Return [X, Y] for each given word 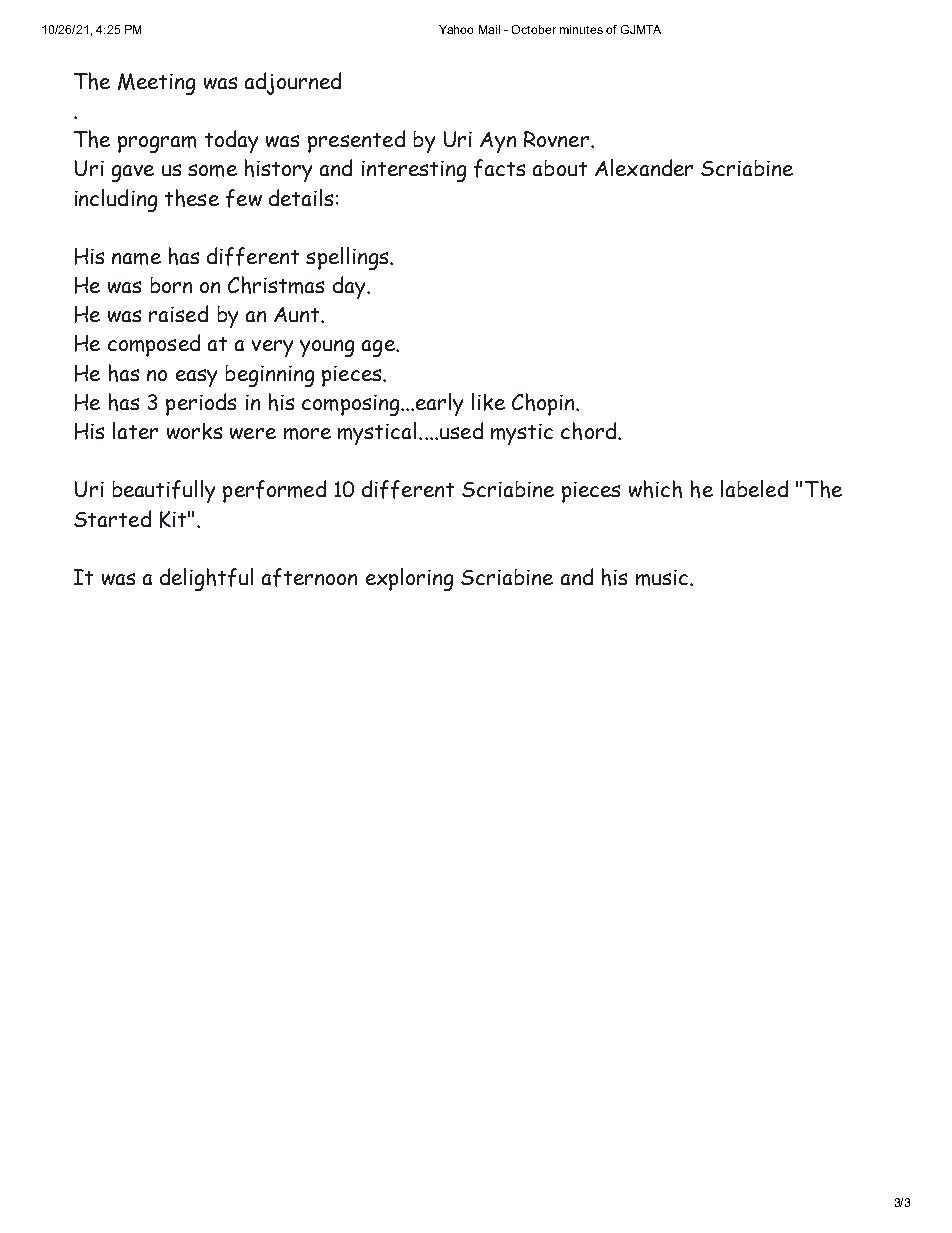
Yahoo [456, 29]
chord [588, 431]
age [379, 348]
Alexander [644, 167]
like [488, 402]
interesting [414, 171]
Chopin [544, 404]
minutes [581, 29]
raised [178, 313]
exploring [409, 579]
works [194, 431]
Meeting [156, 84]
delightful [206, 579]
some [212, 170]
